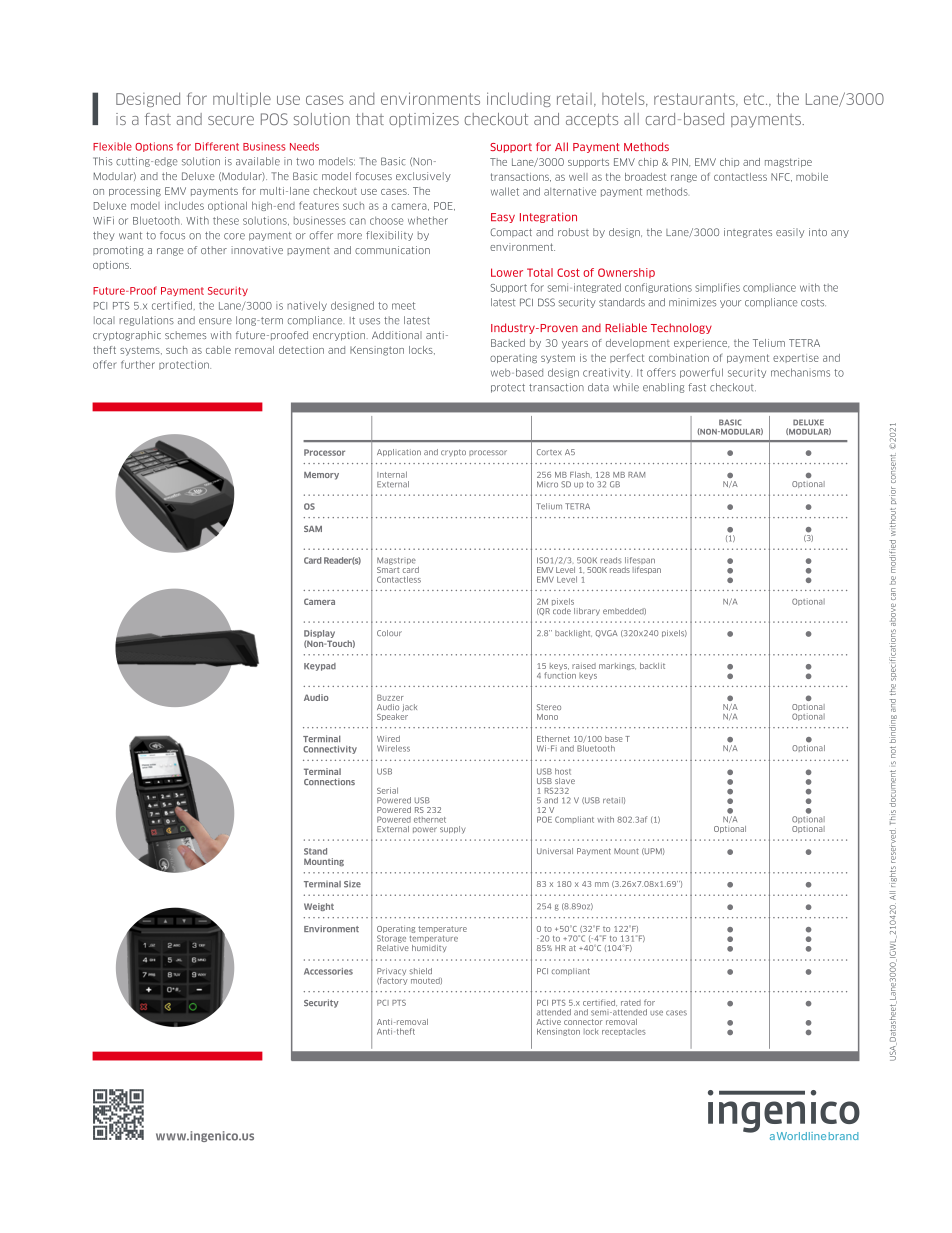  I want to click on Different, so click(217, 146).
